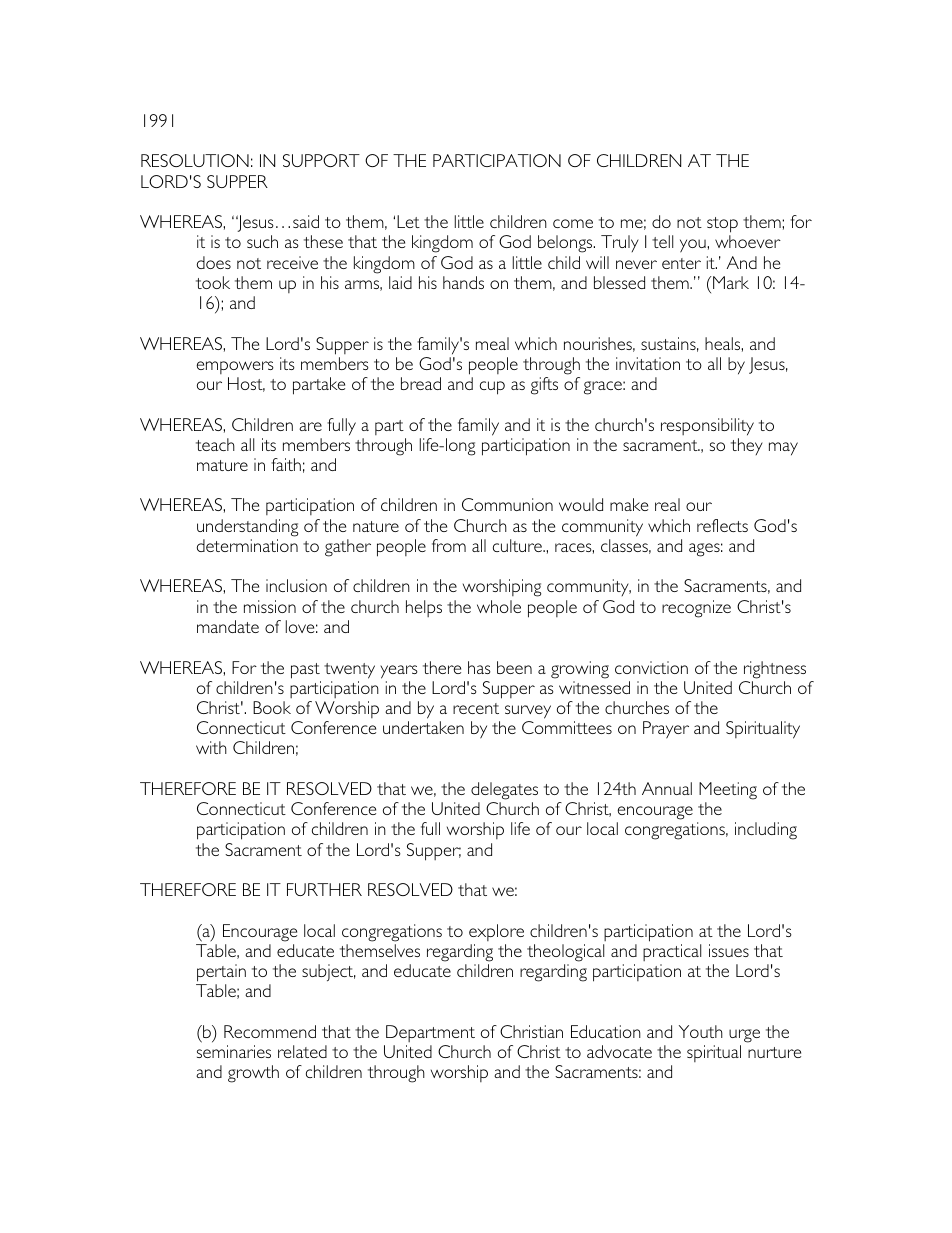 The width and height of the screenshot is (952, 1233). Describe the element at coordinates (270, 1031) in the screenshot. I see `Recommend` at that location.
